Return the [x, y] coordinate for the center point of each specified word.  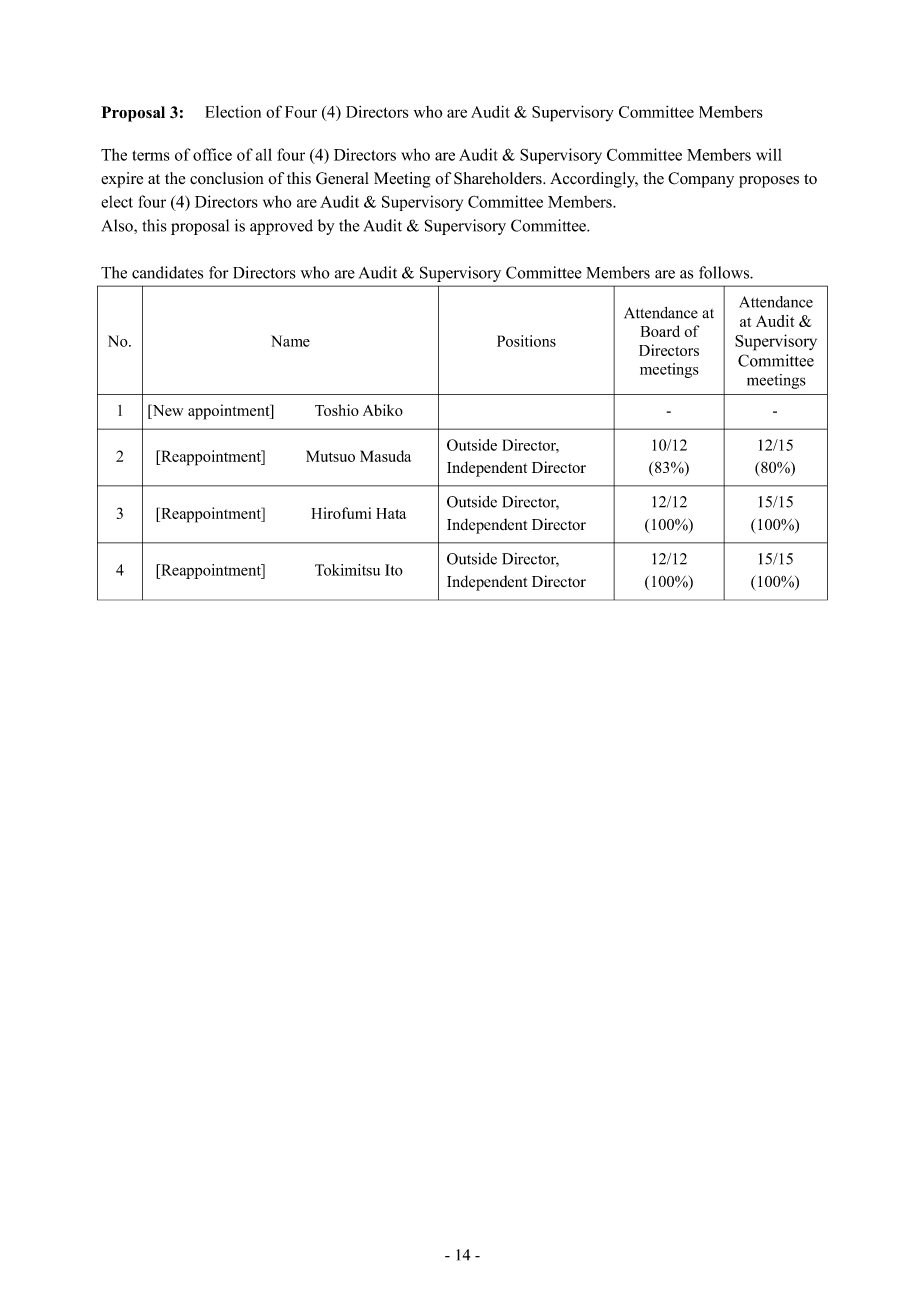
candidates [167, 272]
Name [290, 341]
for [218, 272]
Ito [394, 570]
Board [660, 331]
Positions [526, 341]
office [212, 154]
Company [701, 180]
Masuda [385, 456]
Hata [391, 513]
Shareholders [499, 178]
